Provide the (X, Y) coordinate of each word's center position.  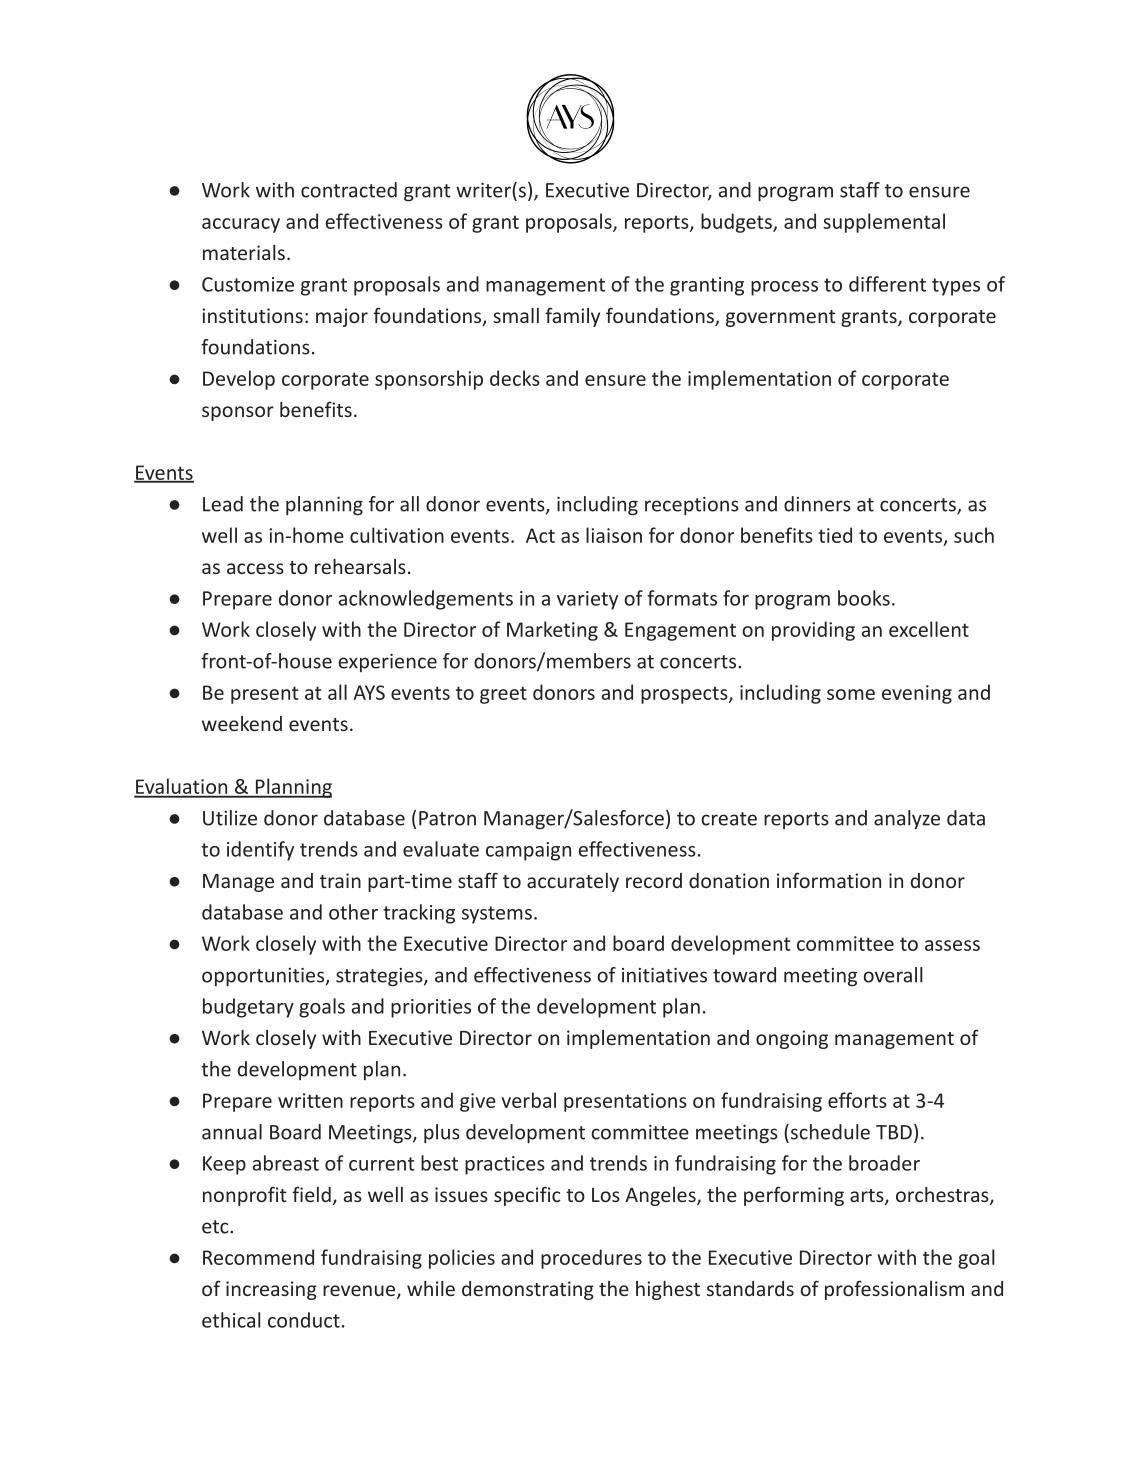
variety (587, 600)
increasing (271, 1290)
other (353, 912)
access (255, 568)
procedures (591, 1259)
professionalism (894, 1290)
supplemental (884, 223)
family (572, 317)
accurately (573, 882)
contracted (349, 190)
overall (893, 975)
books (864, 598)
